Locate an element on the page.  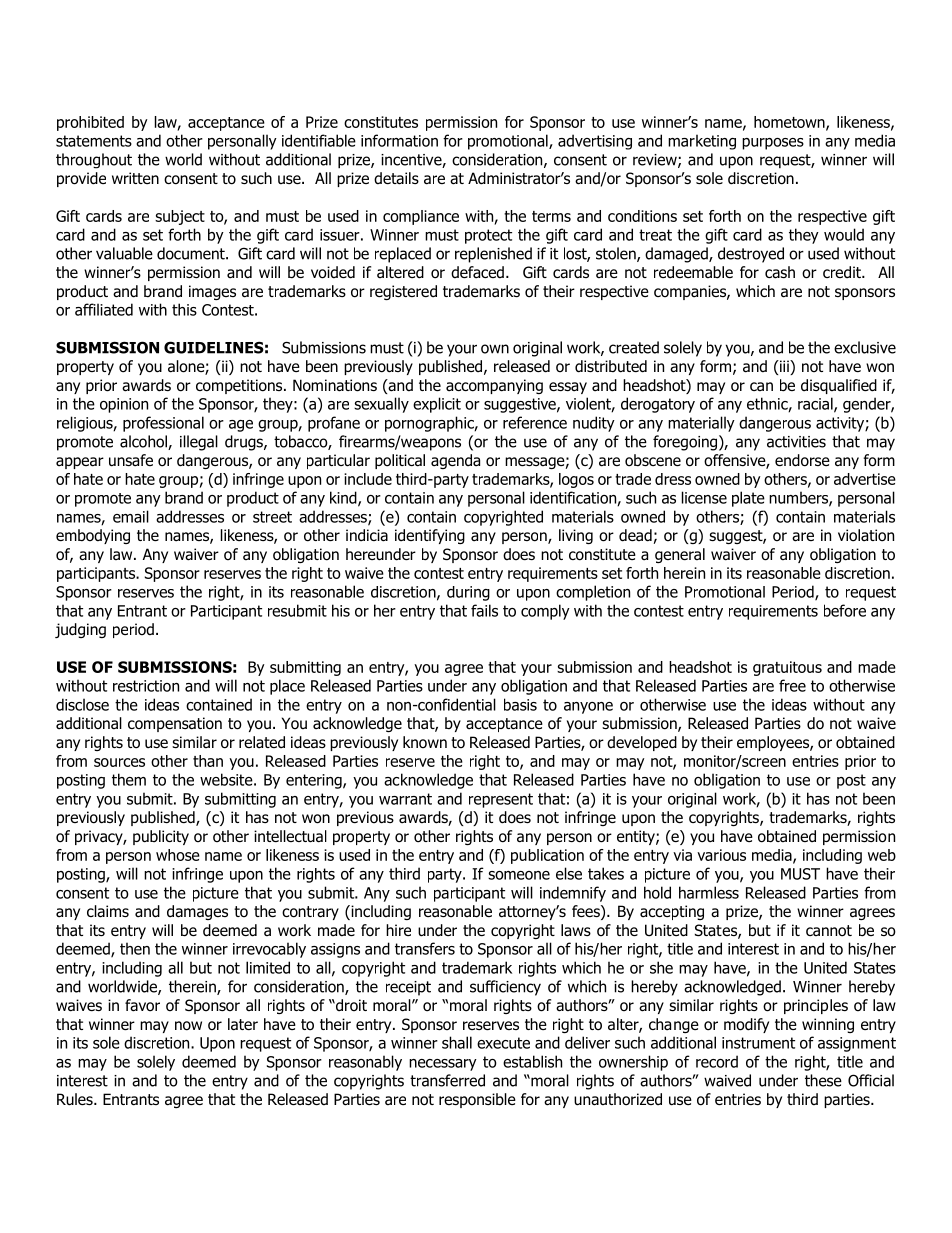
illegal is located at coordinates (199, 443).
